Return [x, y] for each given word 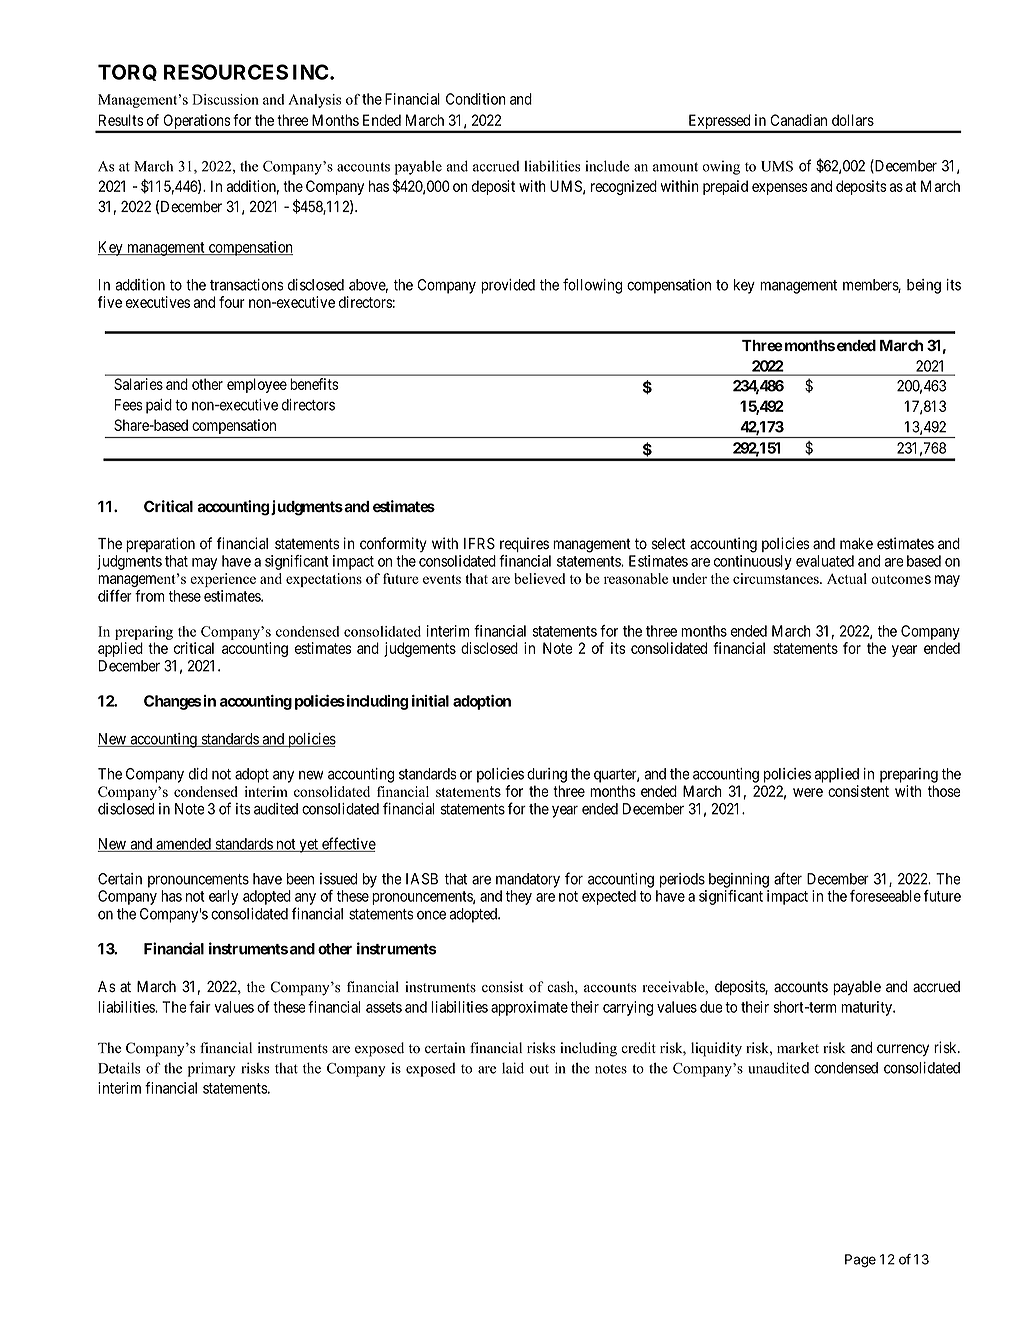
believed [539, 578]
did [198, 774]
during [547, 775]
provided [508, 286]
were [808, 792]
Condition [476, 99]
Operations [196, 123]
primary [211, 1069]
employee [257, 385]
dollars [853, 120]
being [924, 286]
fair [200, 1007]
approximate [529, 1008]
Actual [847, 578]
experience [223, 580]
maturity [867, 1008]
